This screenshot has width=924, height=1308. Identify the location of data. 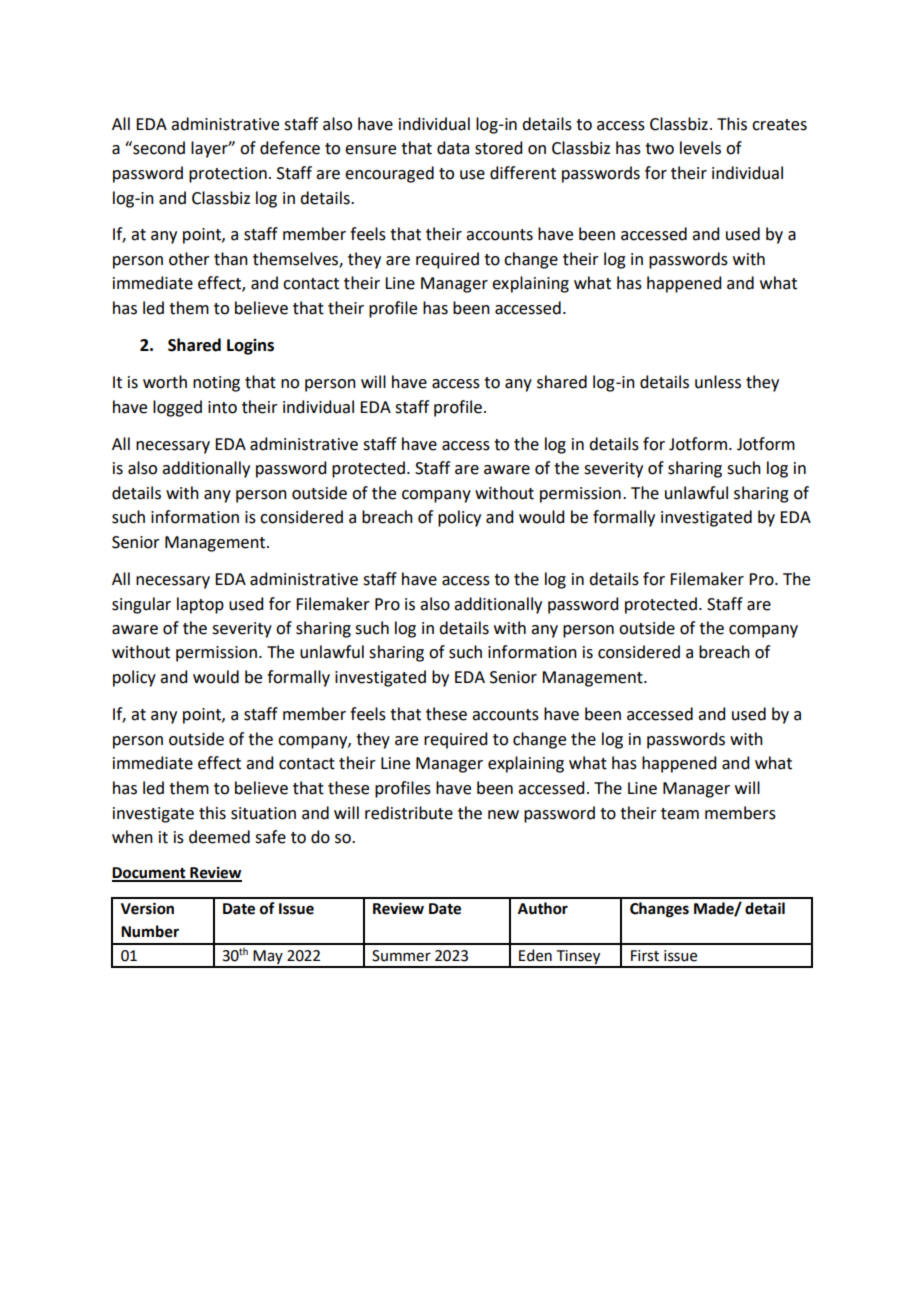
(453, 148).
